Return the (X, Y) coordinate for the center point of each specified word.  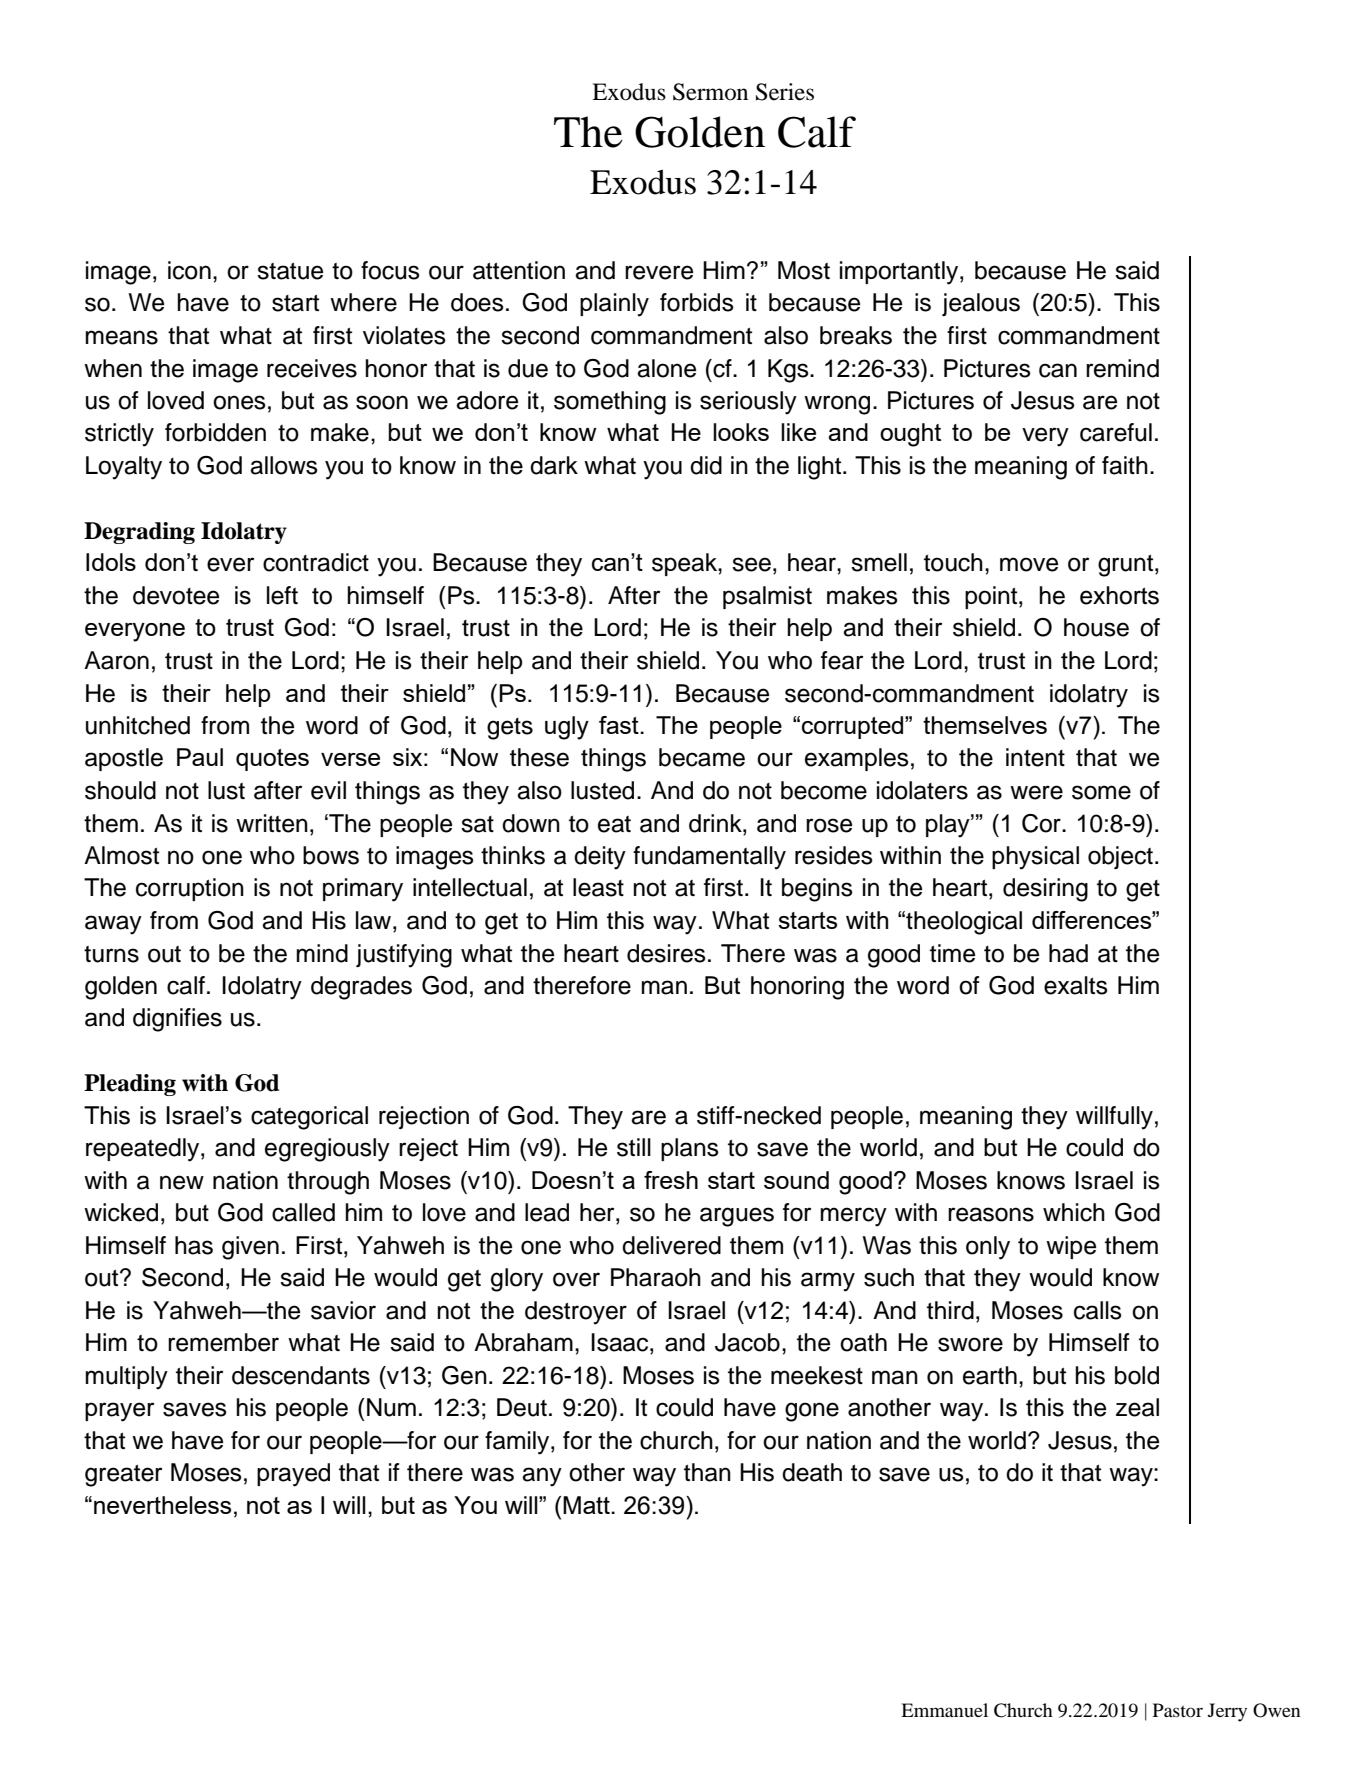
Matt (587, 1505)
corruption (190, 889)
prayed (293, 1475)
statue (290, 271)
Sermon (710, 92)
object (1120, 857)
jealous (981, 304)
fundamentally (709, 858)
